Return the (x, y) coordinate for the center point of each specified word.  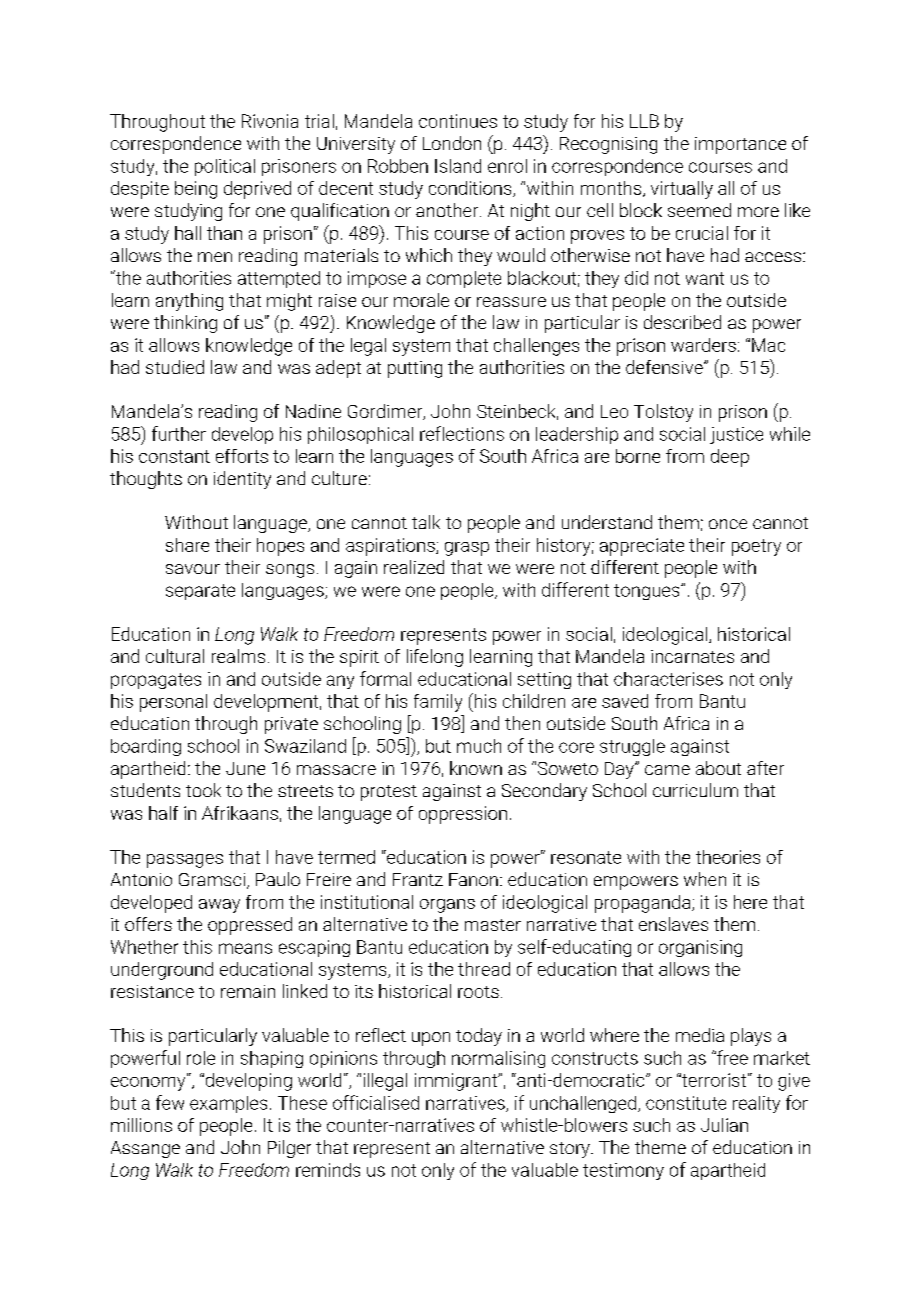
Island (458, 166)
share (187, 545)
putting (415, 369)
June (245, 768)
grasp (467, 549)
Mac (768, 345)
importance (740, 145)
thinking (185, 324)
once (728, 524)
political (225, 167)
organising (700, 948)
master (493, 925)
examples (228, 1104)
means (245, 948)
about (718, 768)
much (479, 746)
